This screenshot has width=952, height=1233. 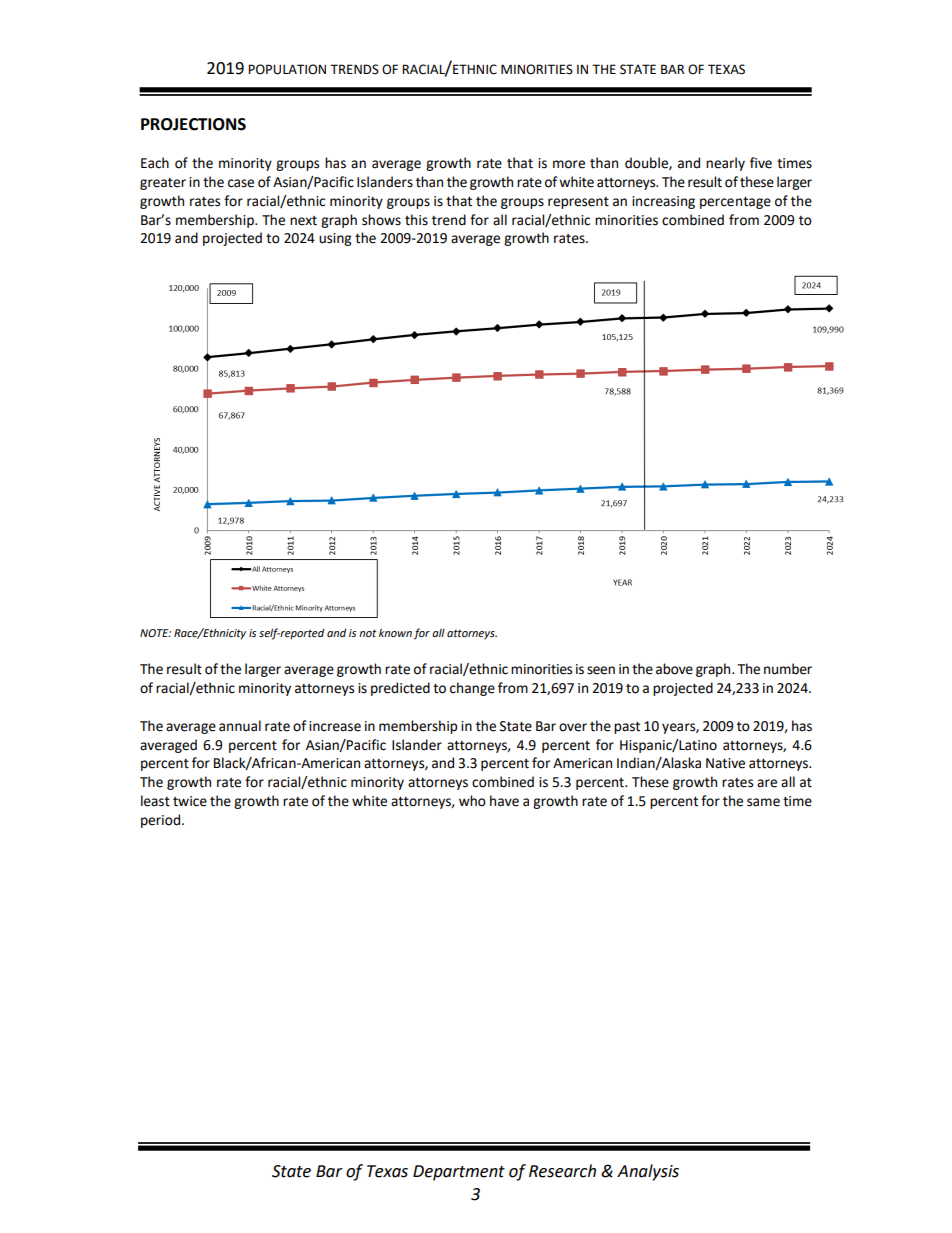 What do you see at coordinates (395, 633) in the screenshot?
I see `known` at bounding box center [395, 633].
